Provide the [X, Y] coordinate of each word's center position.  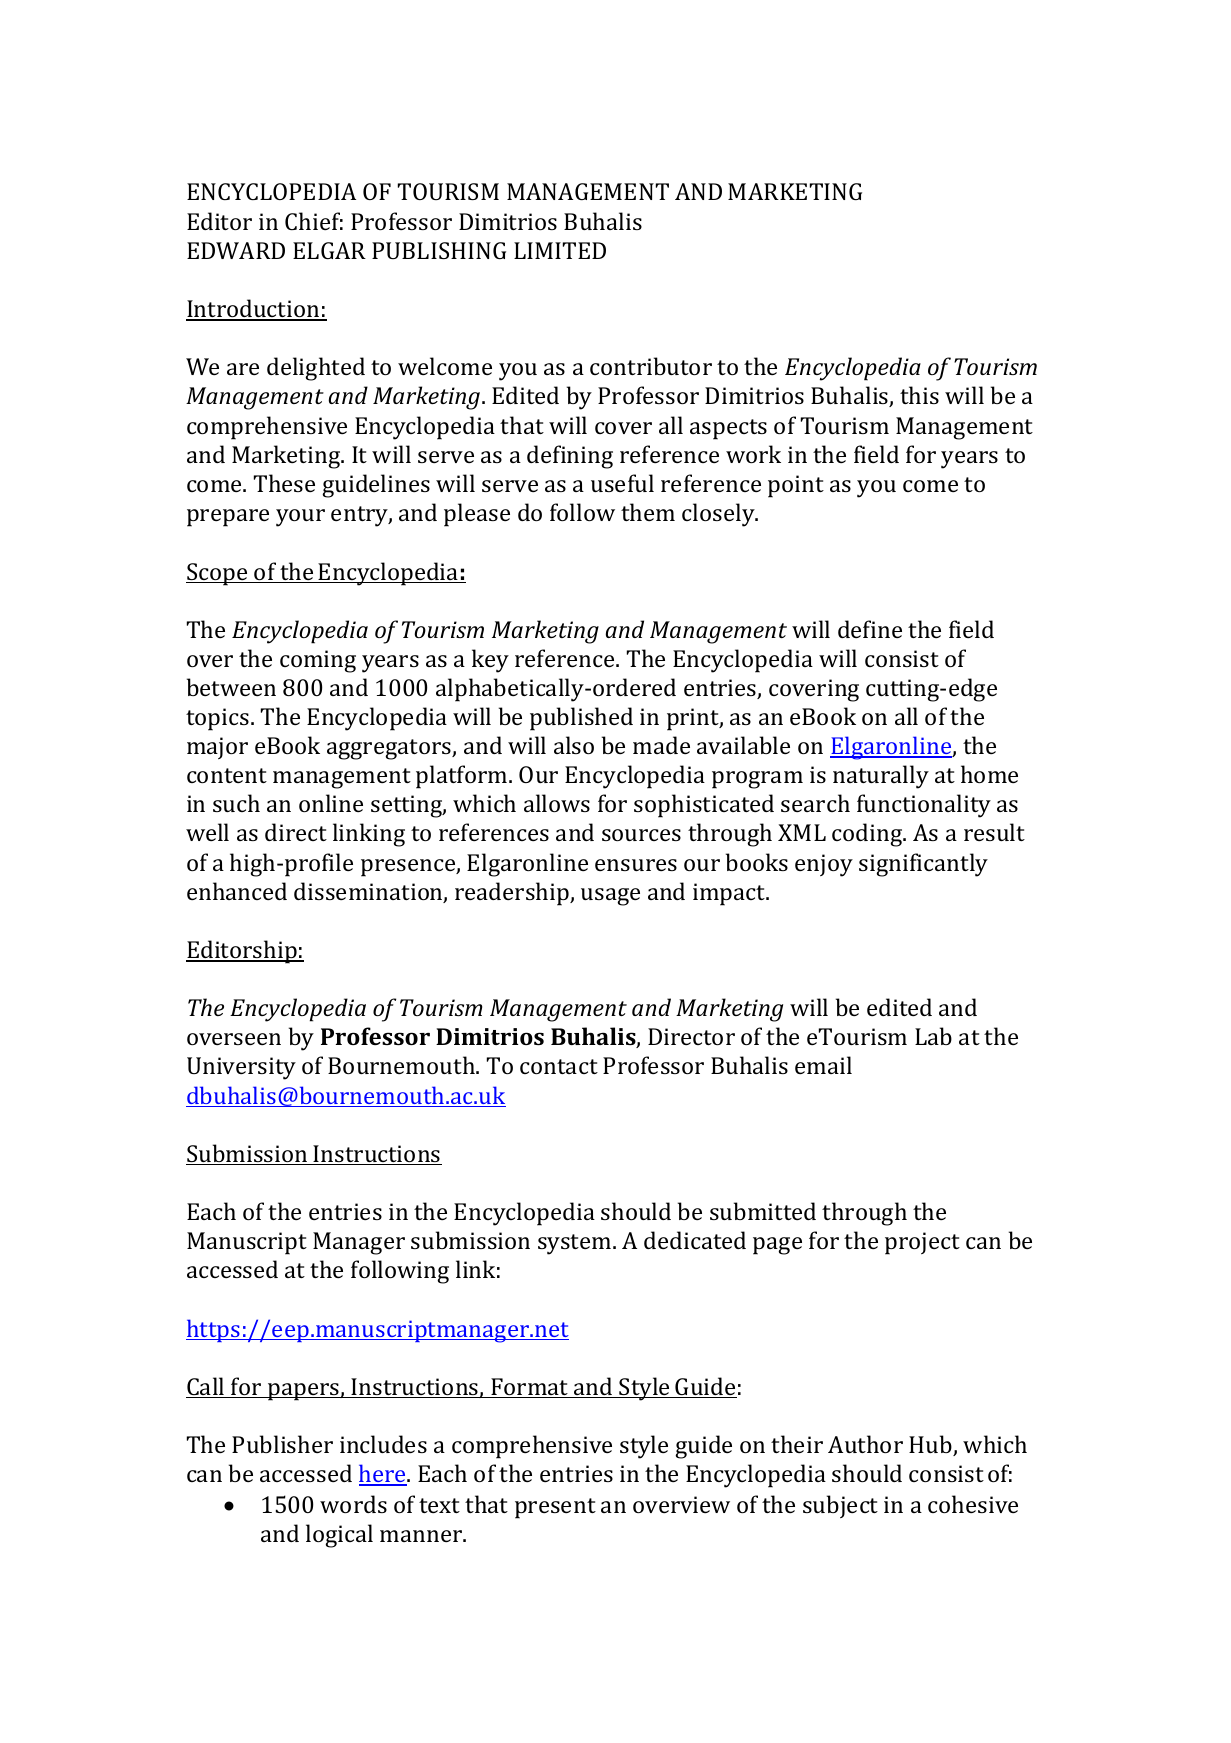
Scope [218, 574]
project [922, 1243]
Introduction [254, 309]
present [555, 1508]
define [870, 629]
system [576, 1244]
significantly [923, 865]
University [241, 1068]
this [919, 395]
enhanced [237, 891]
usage [610, 897]
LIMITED [560, 250]
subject [840, 1506]
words [353, 1504]
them [648, 512]
